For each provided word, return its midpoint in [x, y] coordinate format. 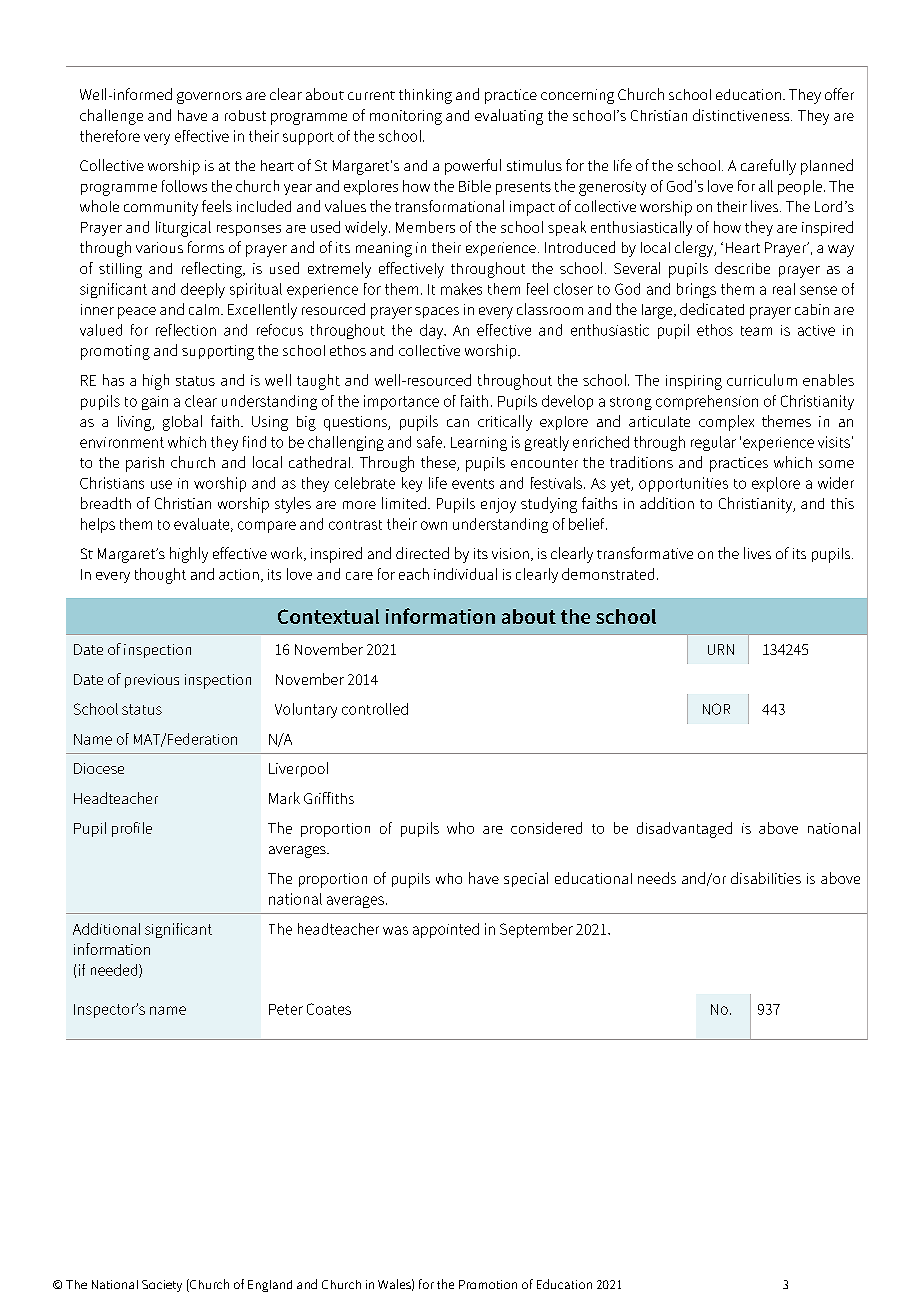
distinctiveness [742, 115]
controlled [375, 709]
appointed [446, 930]
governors [209, 98]
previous [152, 681]
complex [726, 423]
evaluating [509, 117]
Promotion [488, 1284]
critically [505, 423]
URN [721, 649]
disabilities [766, 878]
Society [162, 1286]
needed [115, 971]
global [182, 423]
